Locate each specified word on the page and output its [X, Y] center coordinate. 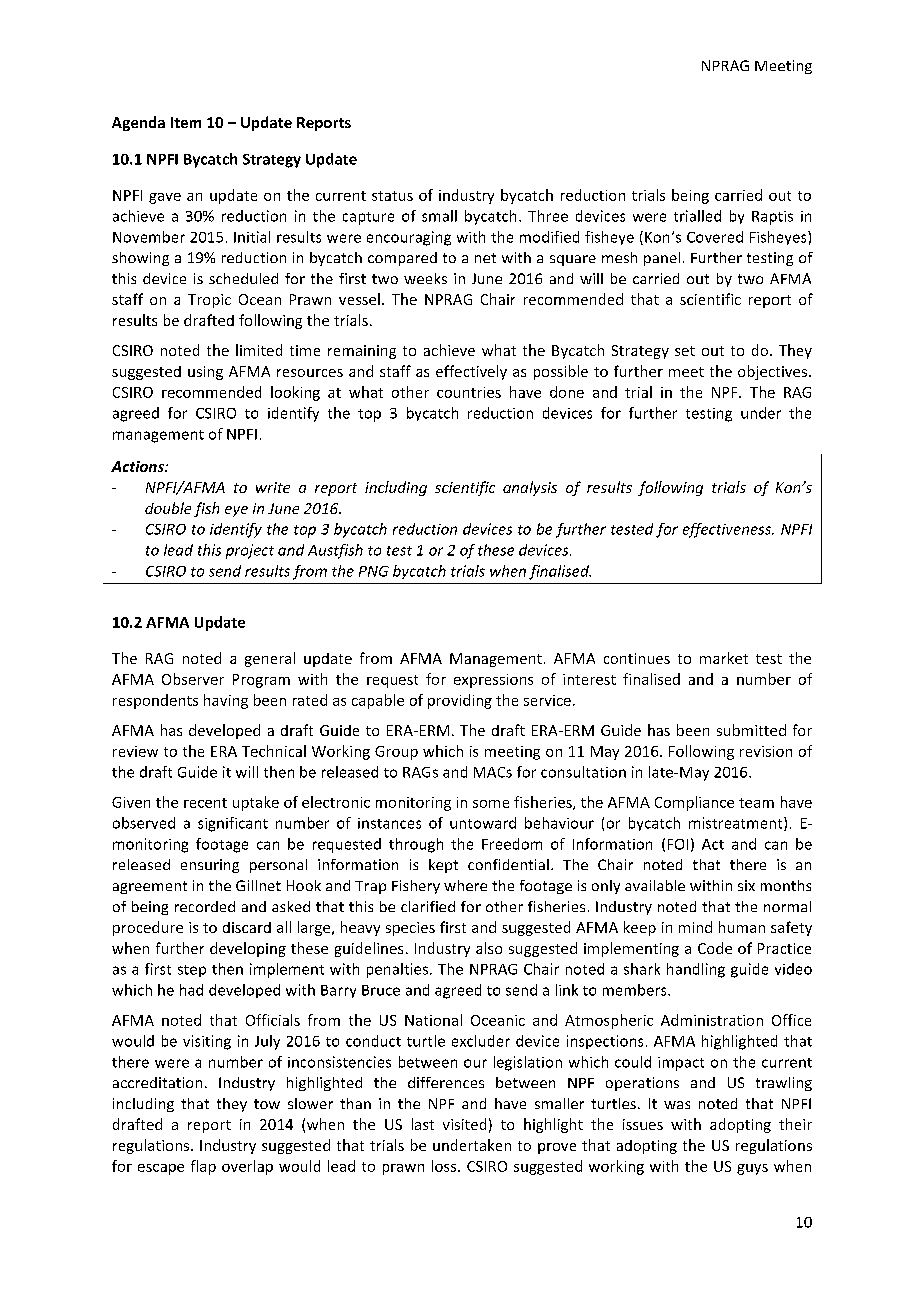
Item [186, 122]
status [392, 196]
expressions [493, 681]
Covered [715, 237]
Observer [193, 679]
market [724, 658]
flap [203, 1167]
